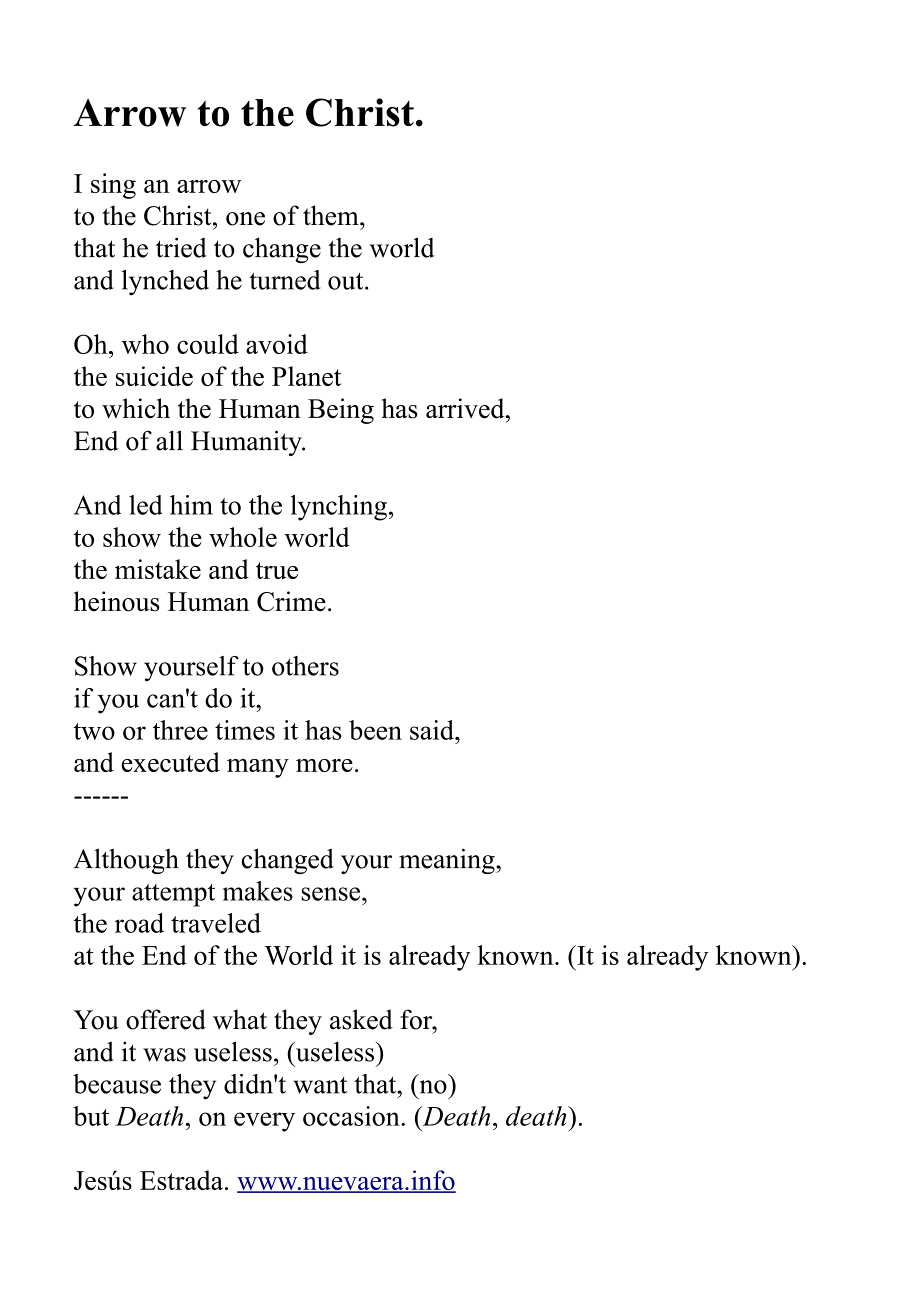  I want to click on others, so click(305, 666).
